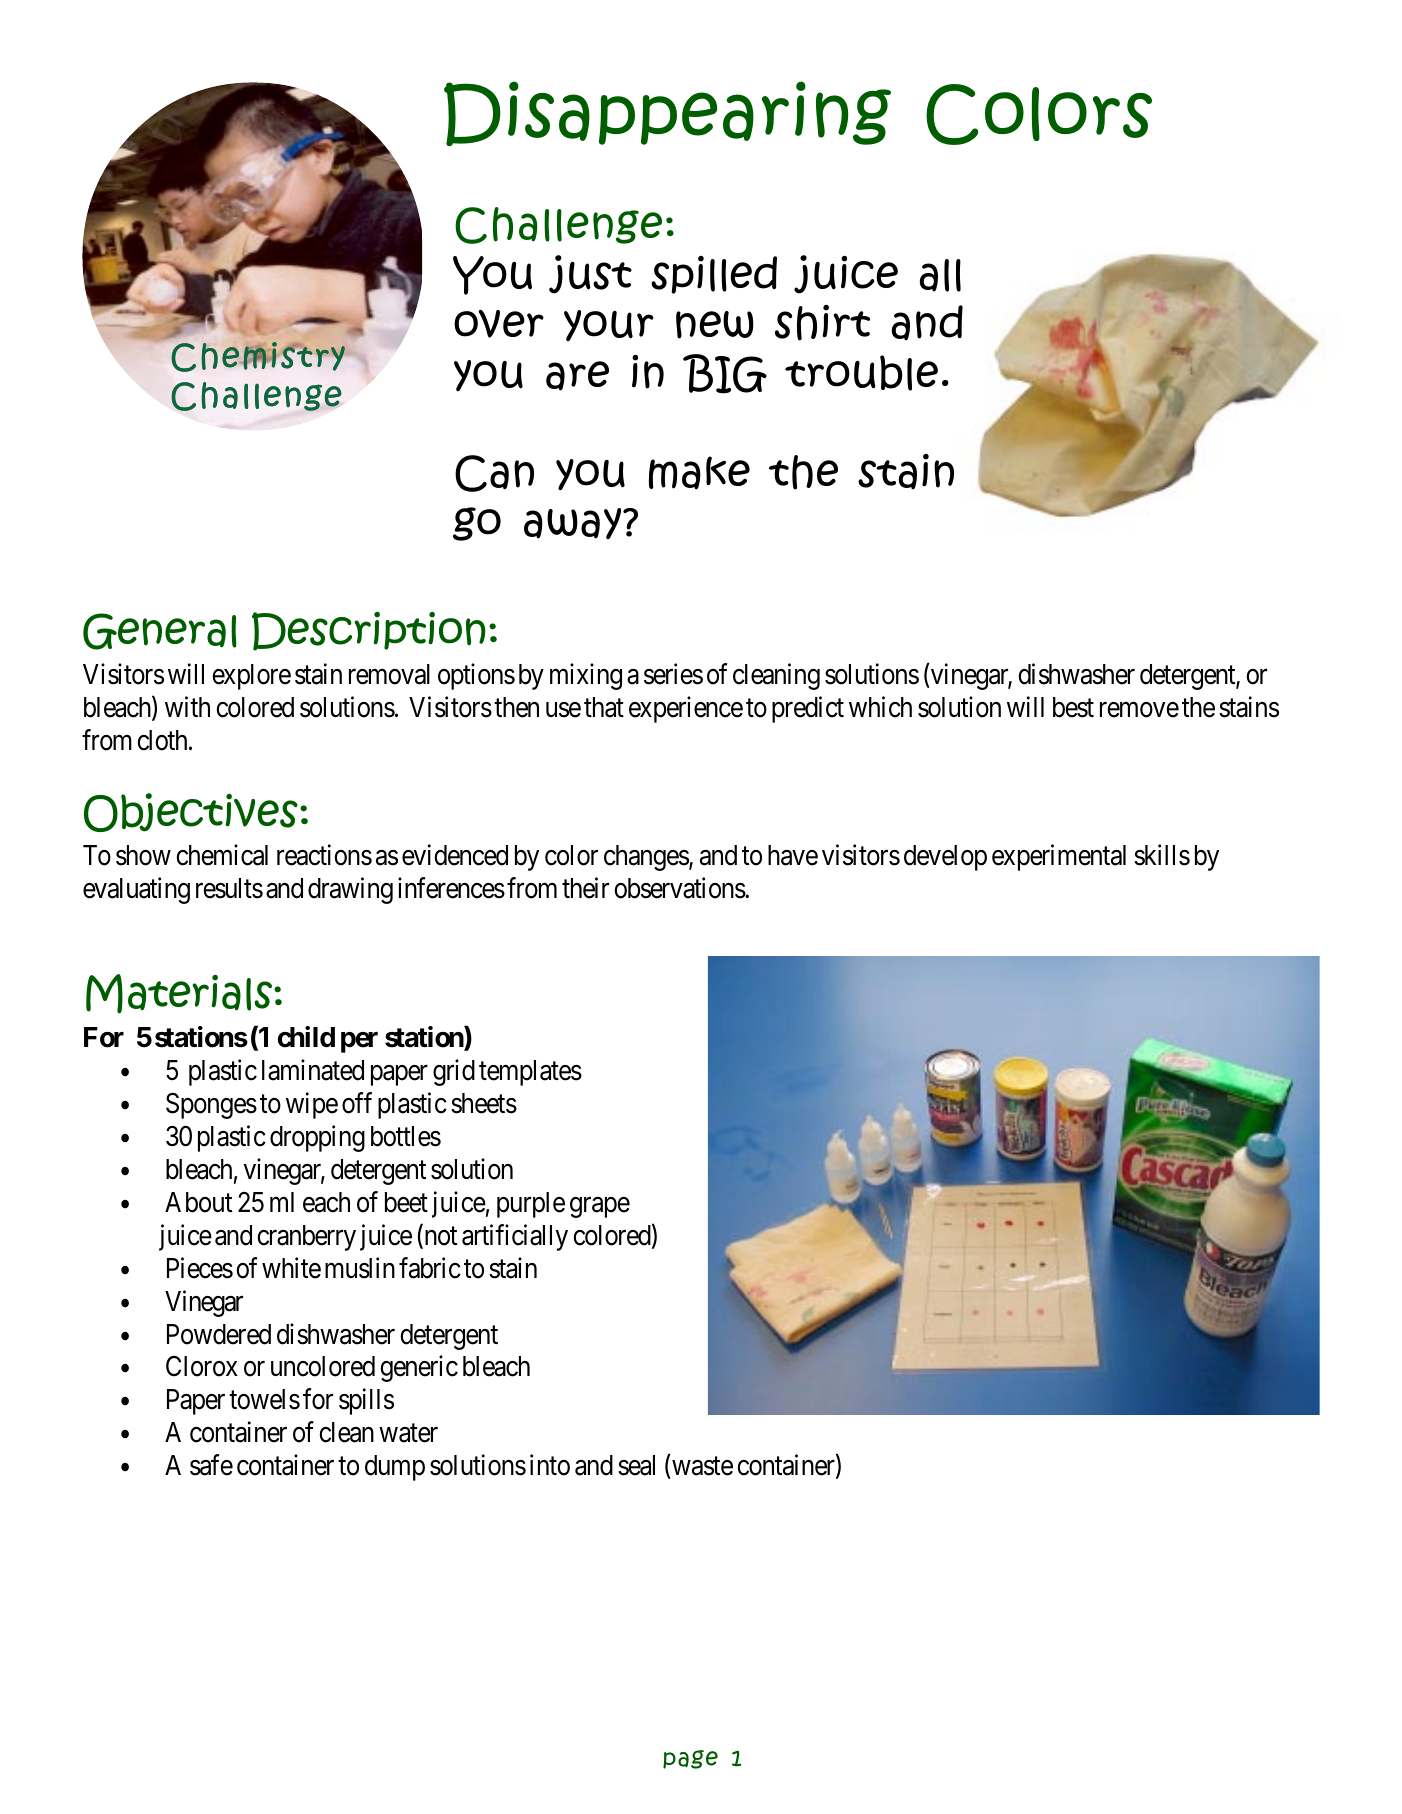 Image resolution: width=1402 pixels, height=1814 pixels. I want to click on waste, so click(701, 1468).
